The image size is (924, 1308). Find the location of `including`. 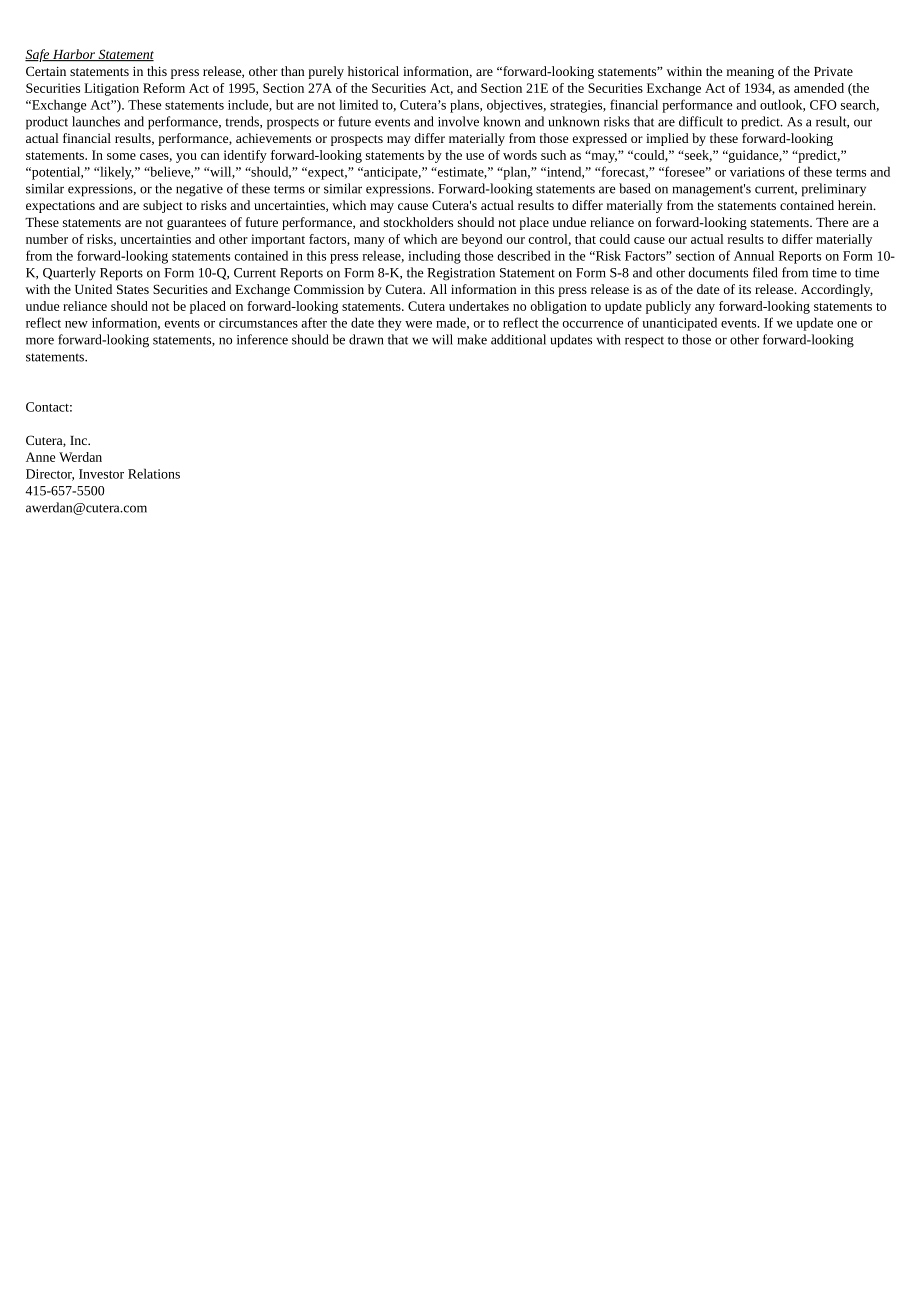

including is located at coordinates (434, 257).
